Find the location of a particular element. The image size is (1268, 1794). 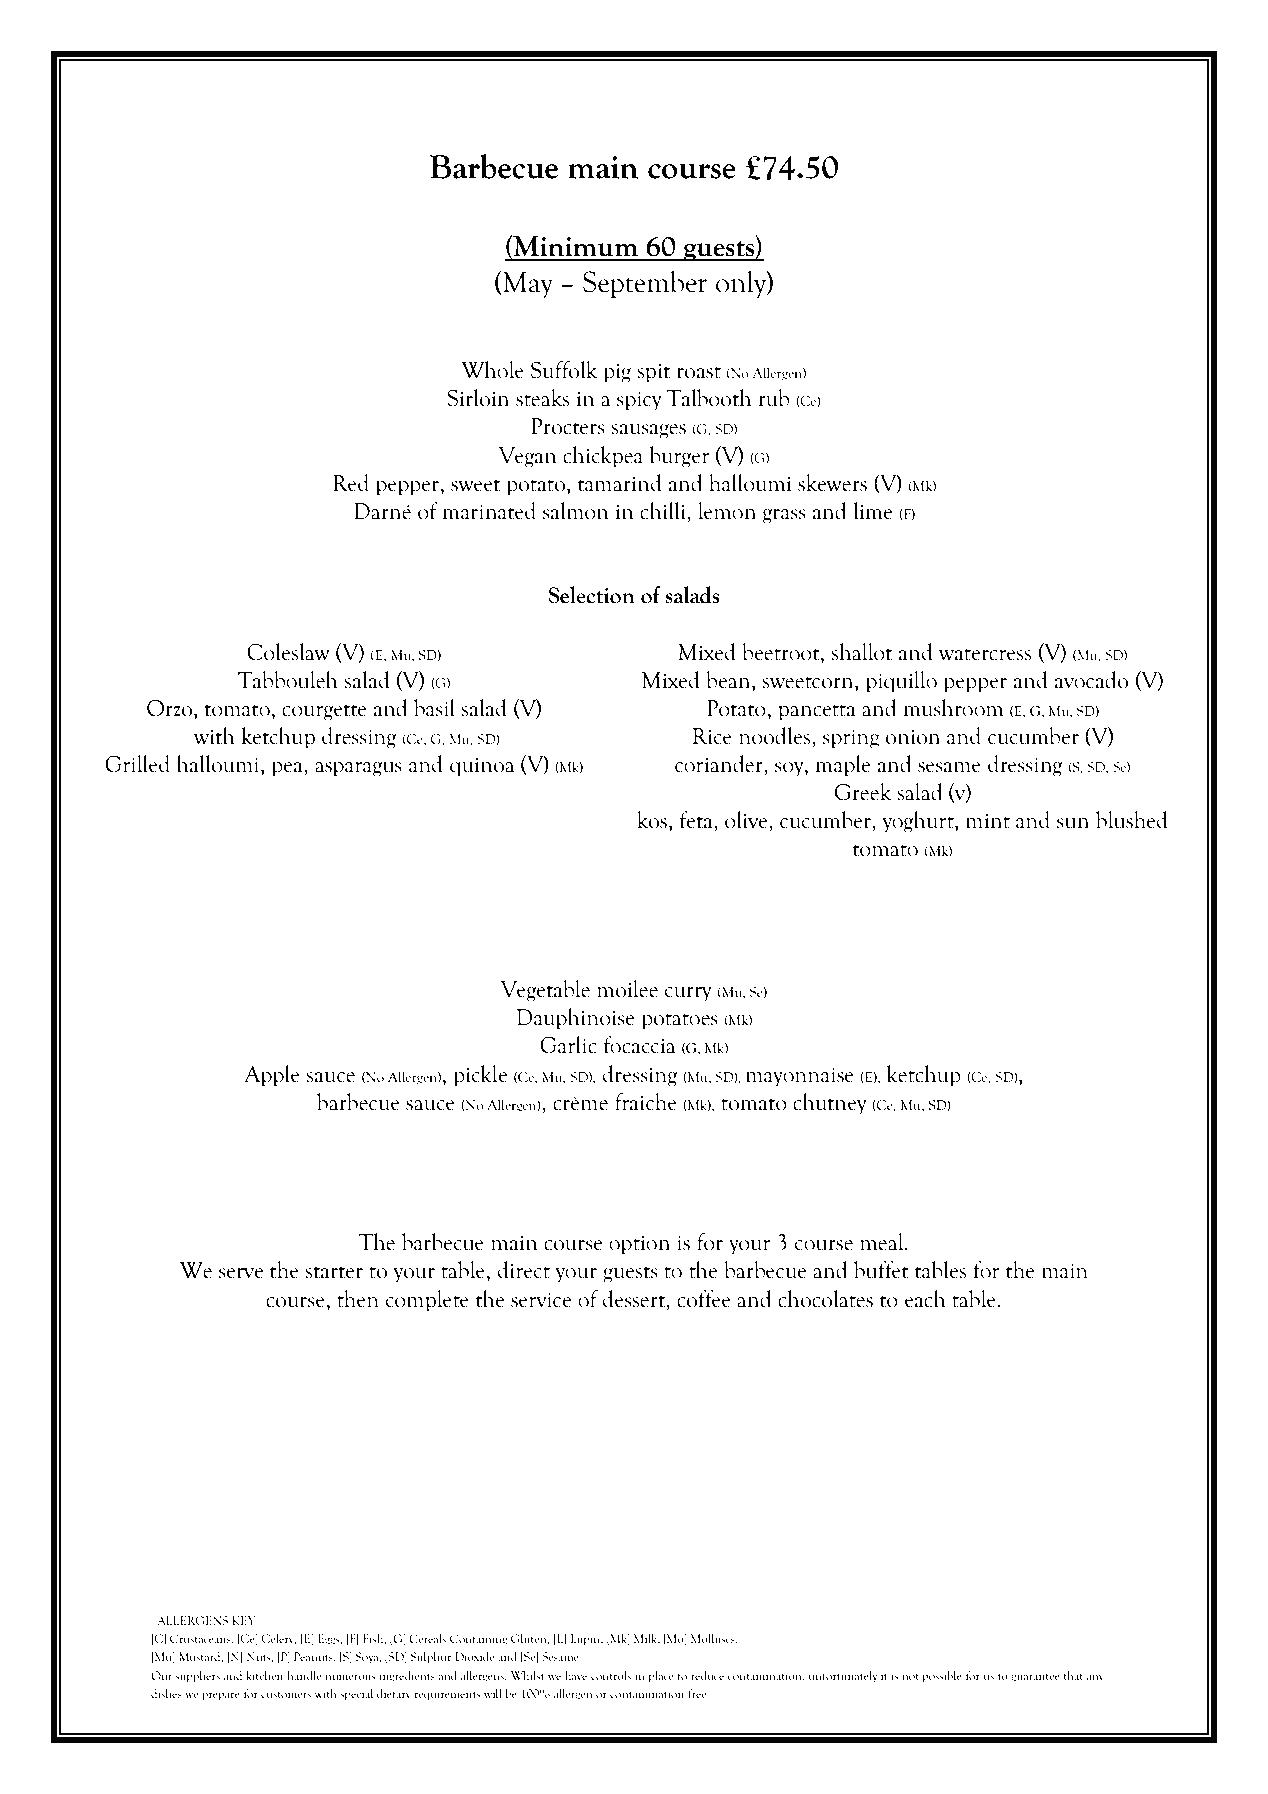

guarantee is located at coordinates (1035, 1678).
